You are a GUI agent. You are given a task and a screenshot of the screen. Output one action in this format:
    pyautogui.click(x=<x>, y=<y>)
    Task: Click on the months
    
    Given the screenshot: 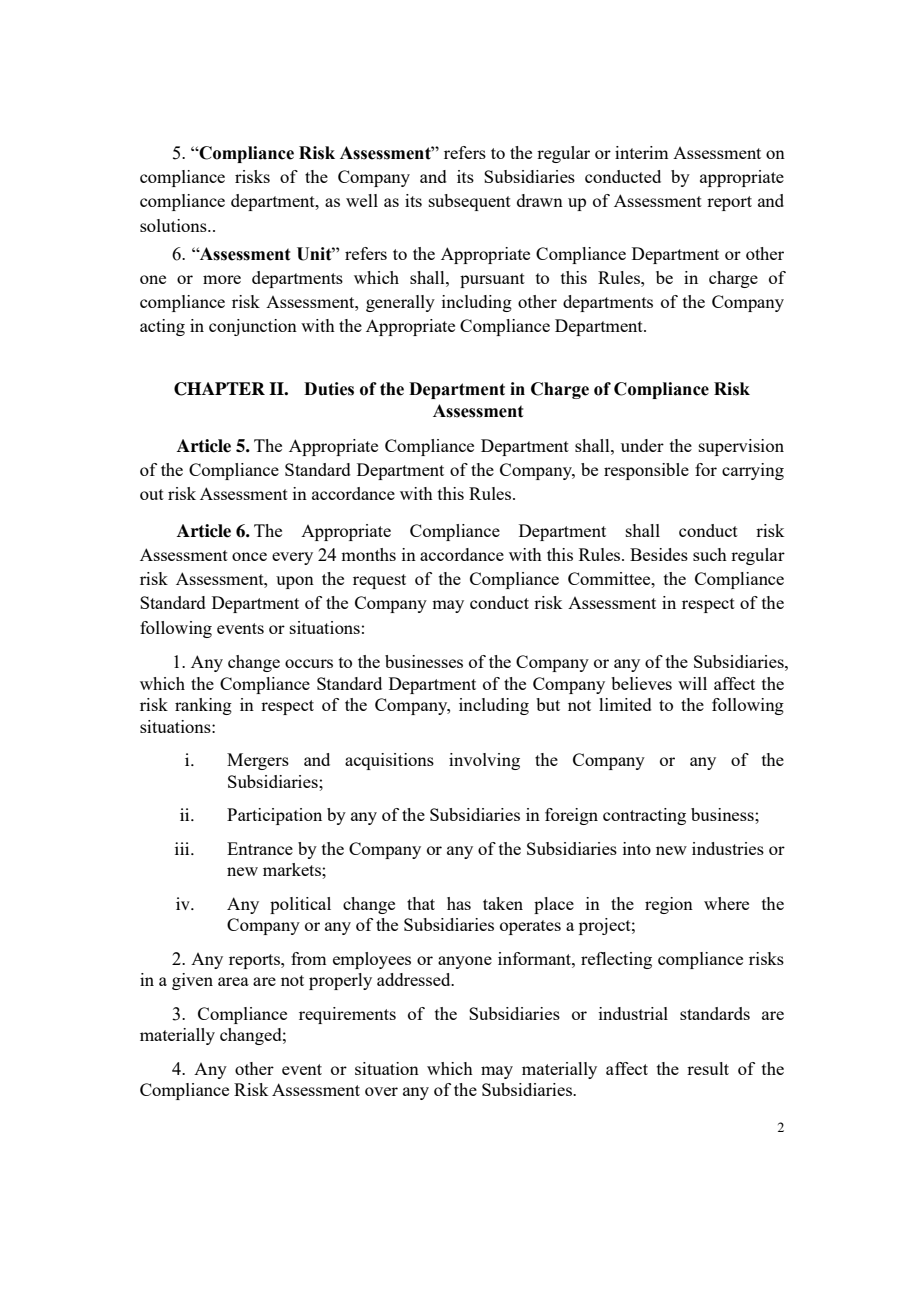 What is the action you would take?
    pyautogui.click(x=368, y=554)
